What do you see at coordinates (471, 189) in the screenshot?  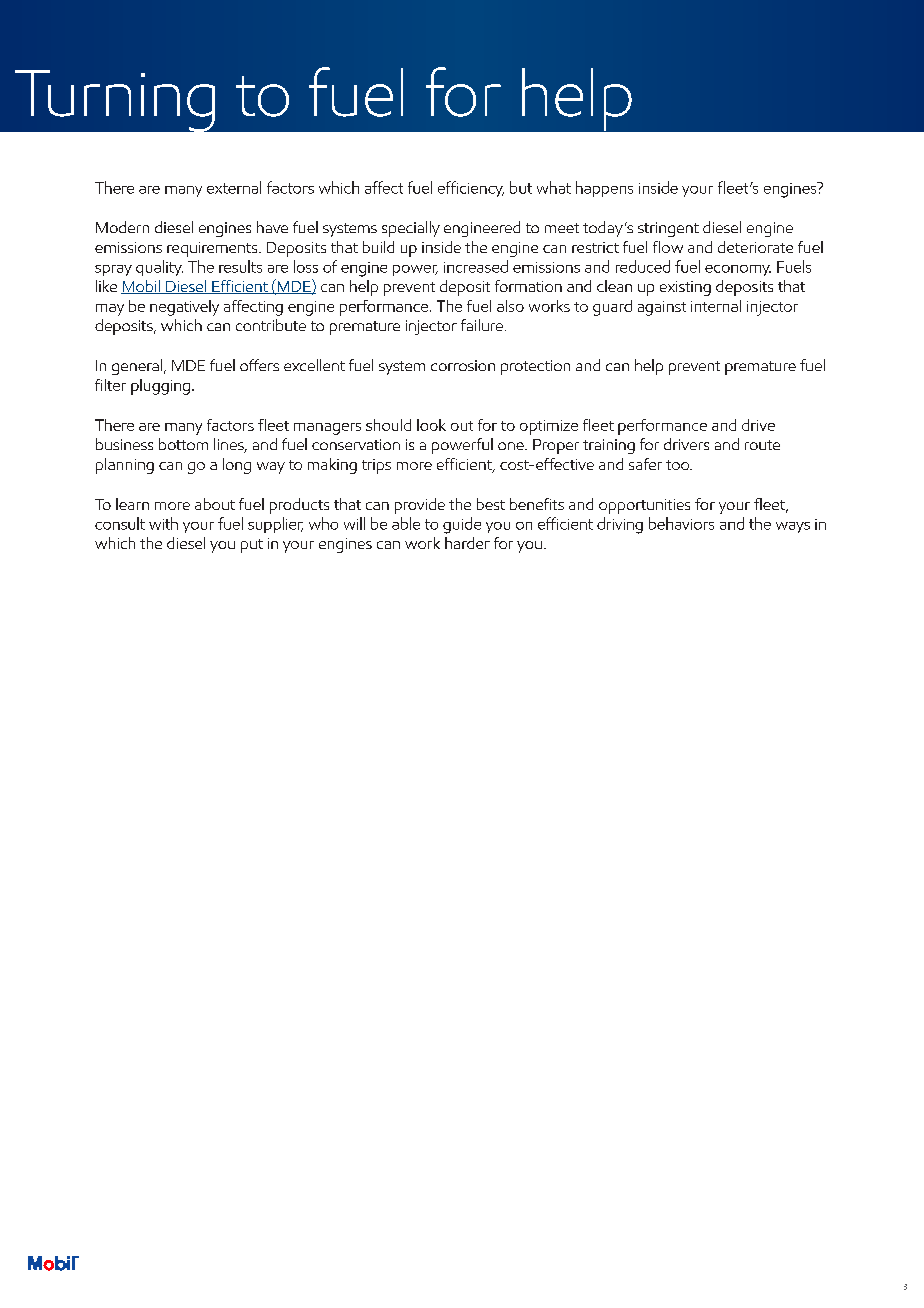 I see `efficiency` at bounding box center [471, 189].
